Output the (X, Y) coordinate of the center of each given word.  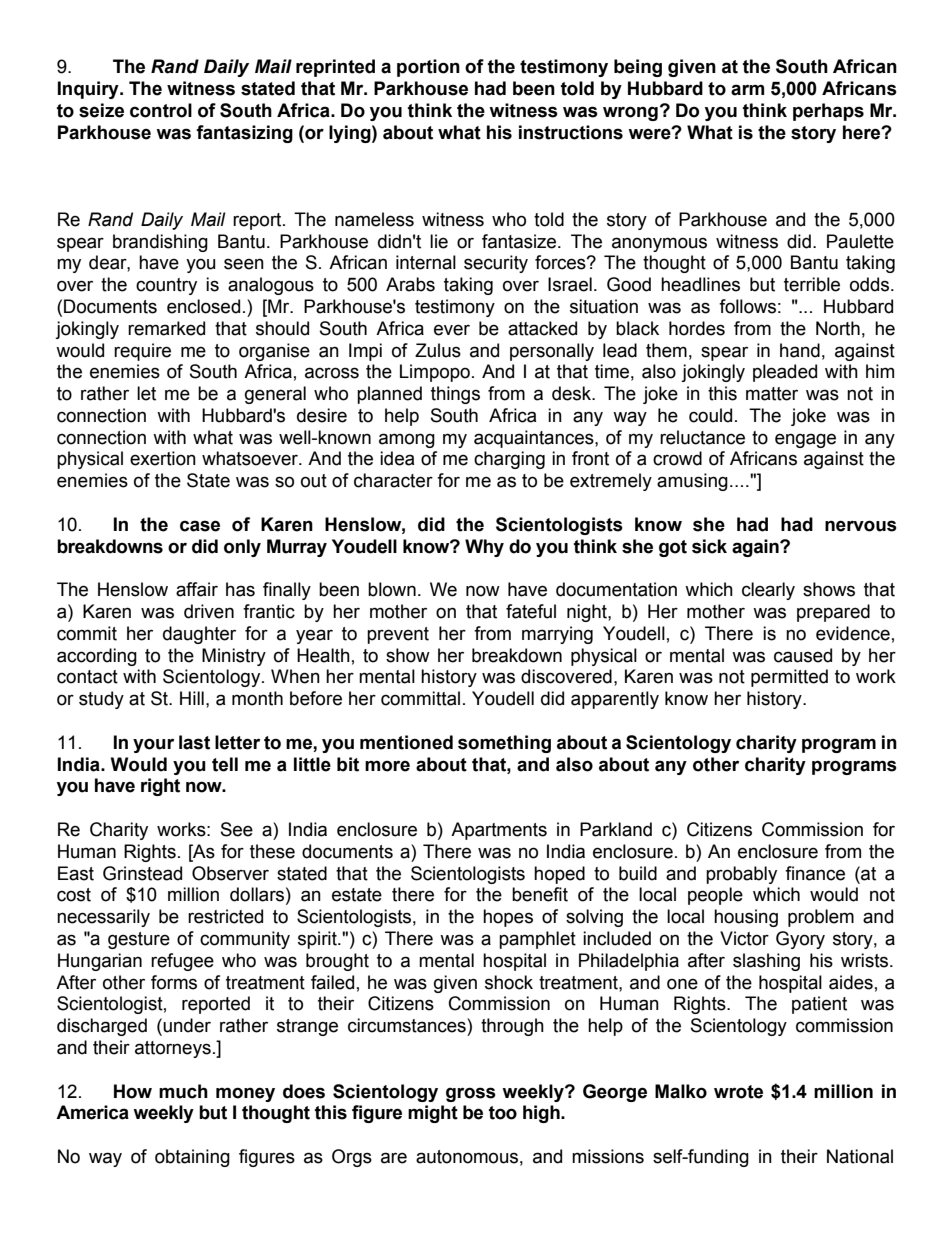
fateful (531, 611)
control (161, 110)
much (183, 1091)
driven (209, 611)
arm (747, 90)
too (503, 1113)
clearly (768, 591)
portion (428, 68)
